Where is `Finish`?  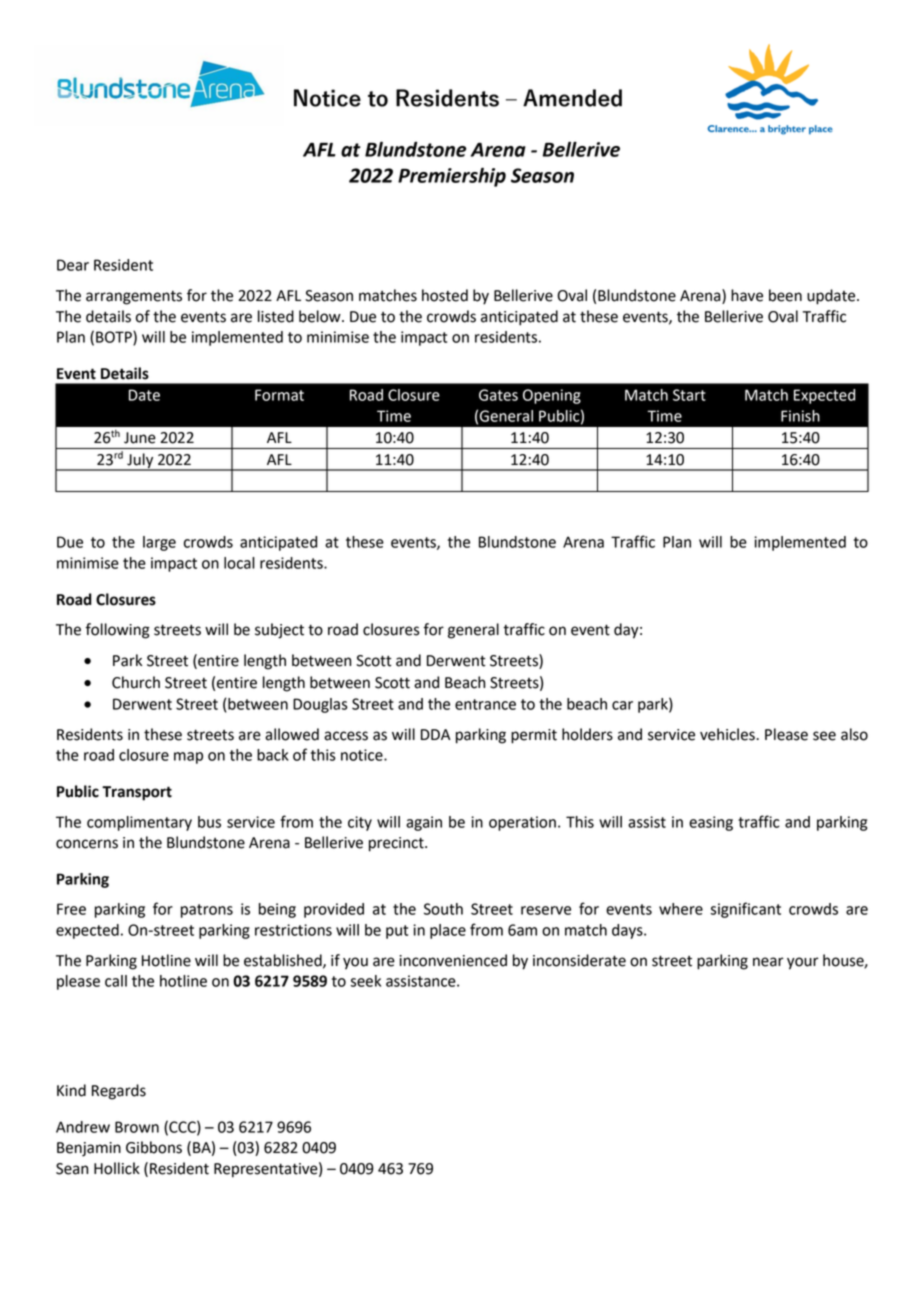 Finish is located at coordinates (800, 416).
